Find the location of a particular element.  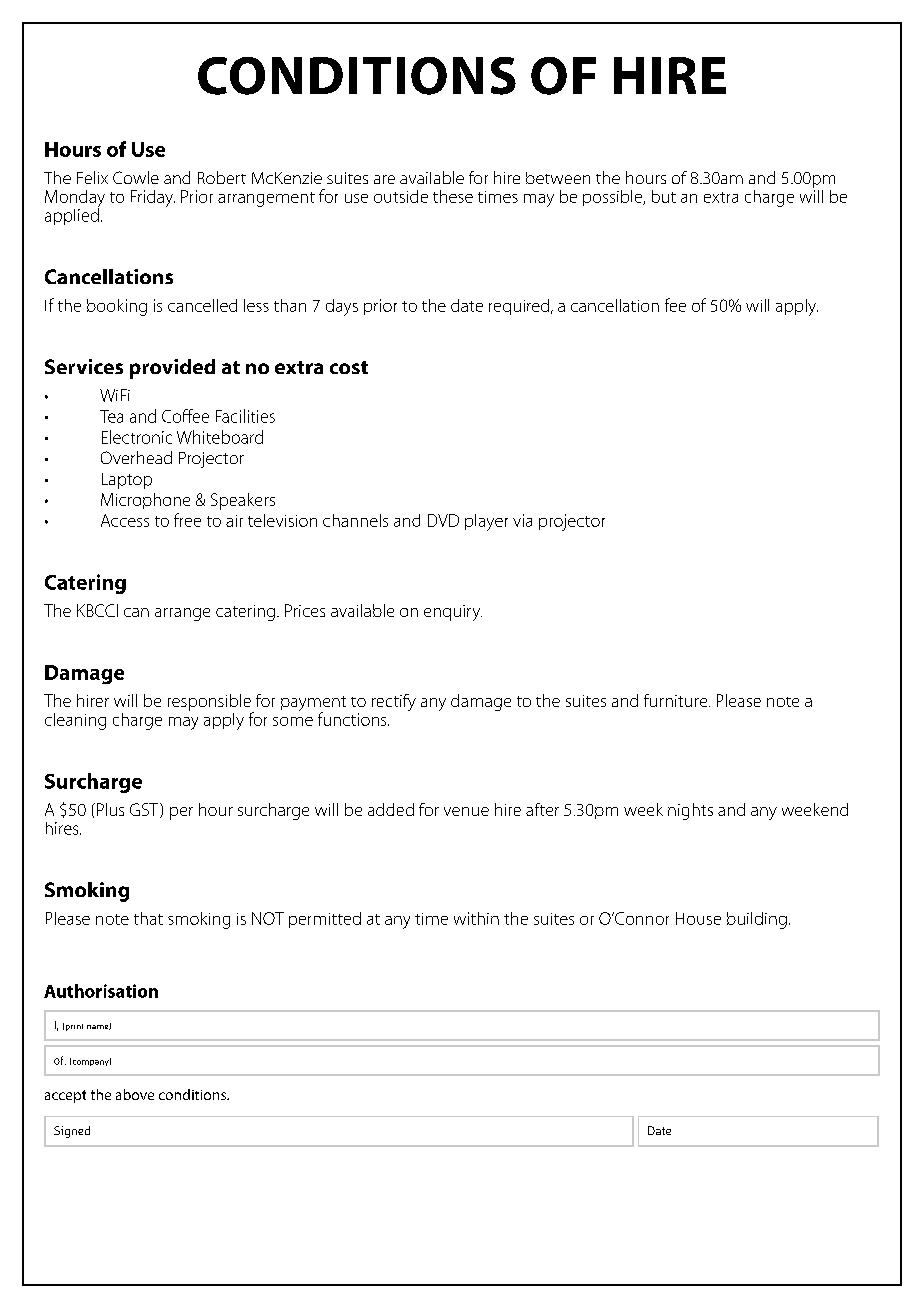

Friday is located at coordinates (153, 198).
